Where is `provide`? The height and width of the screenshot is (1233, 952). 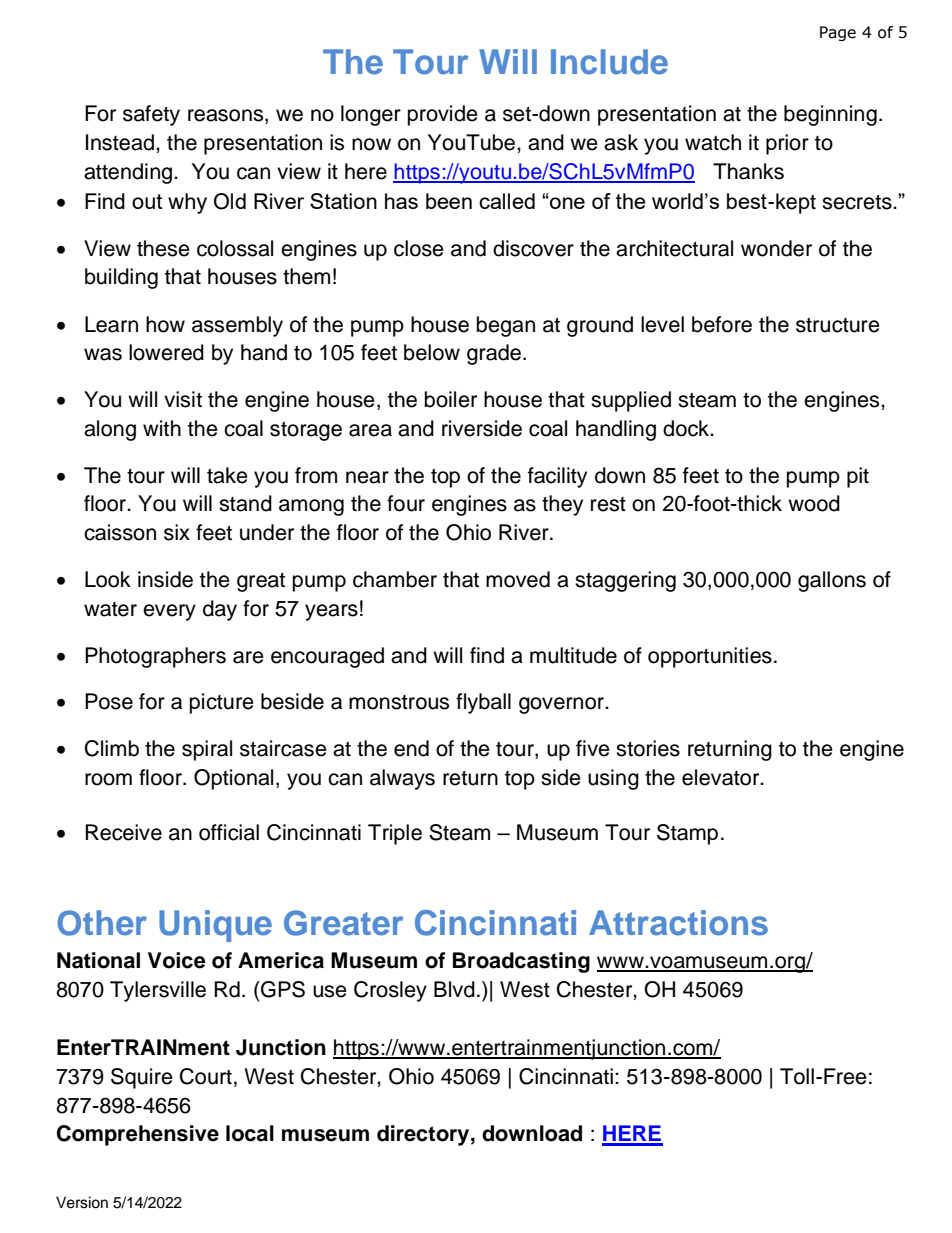 provide is located at coordinates (443, 115).
